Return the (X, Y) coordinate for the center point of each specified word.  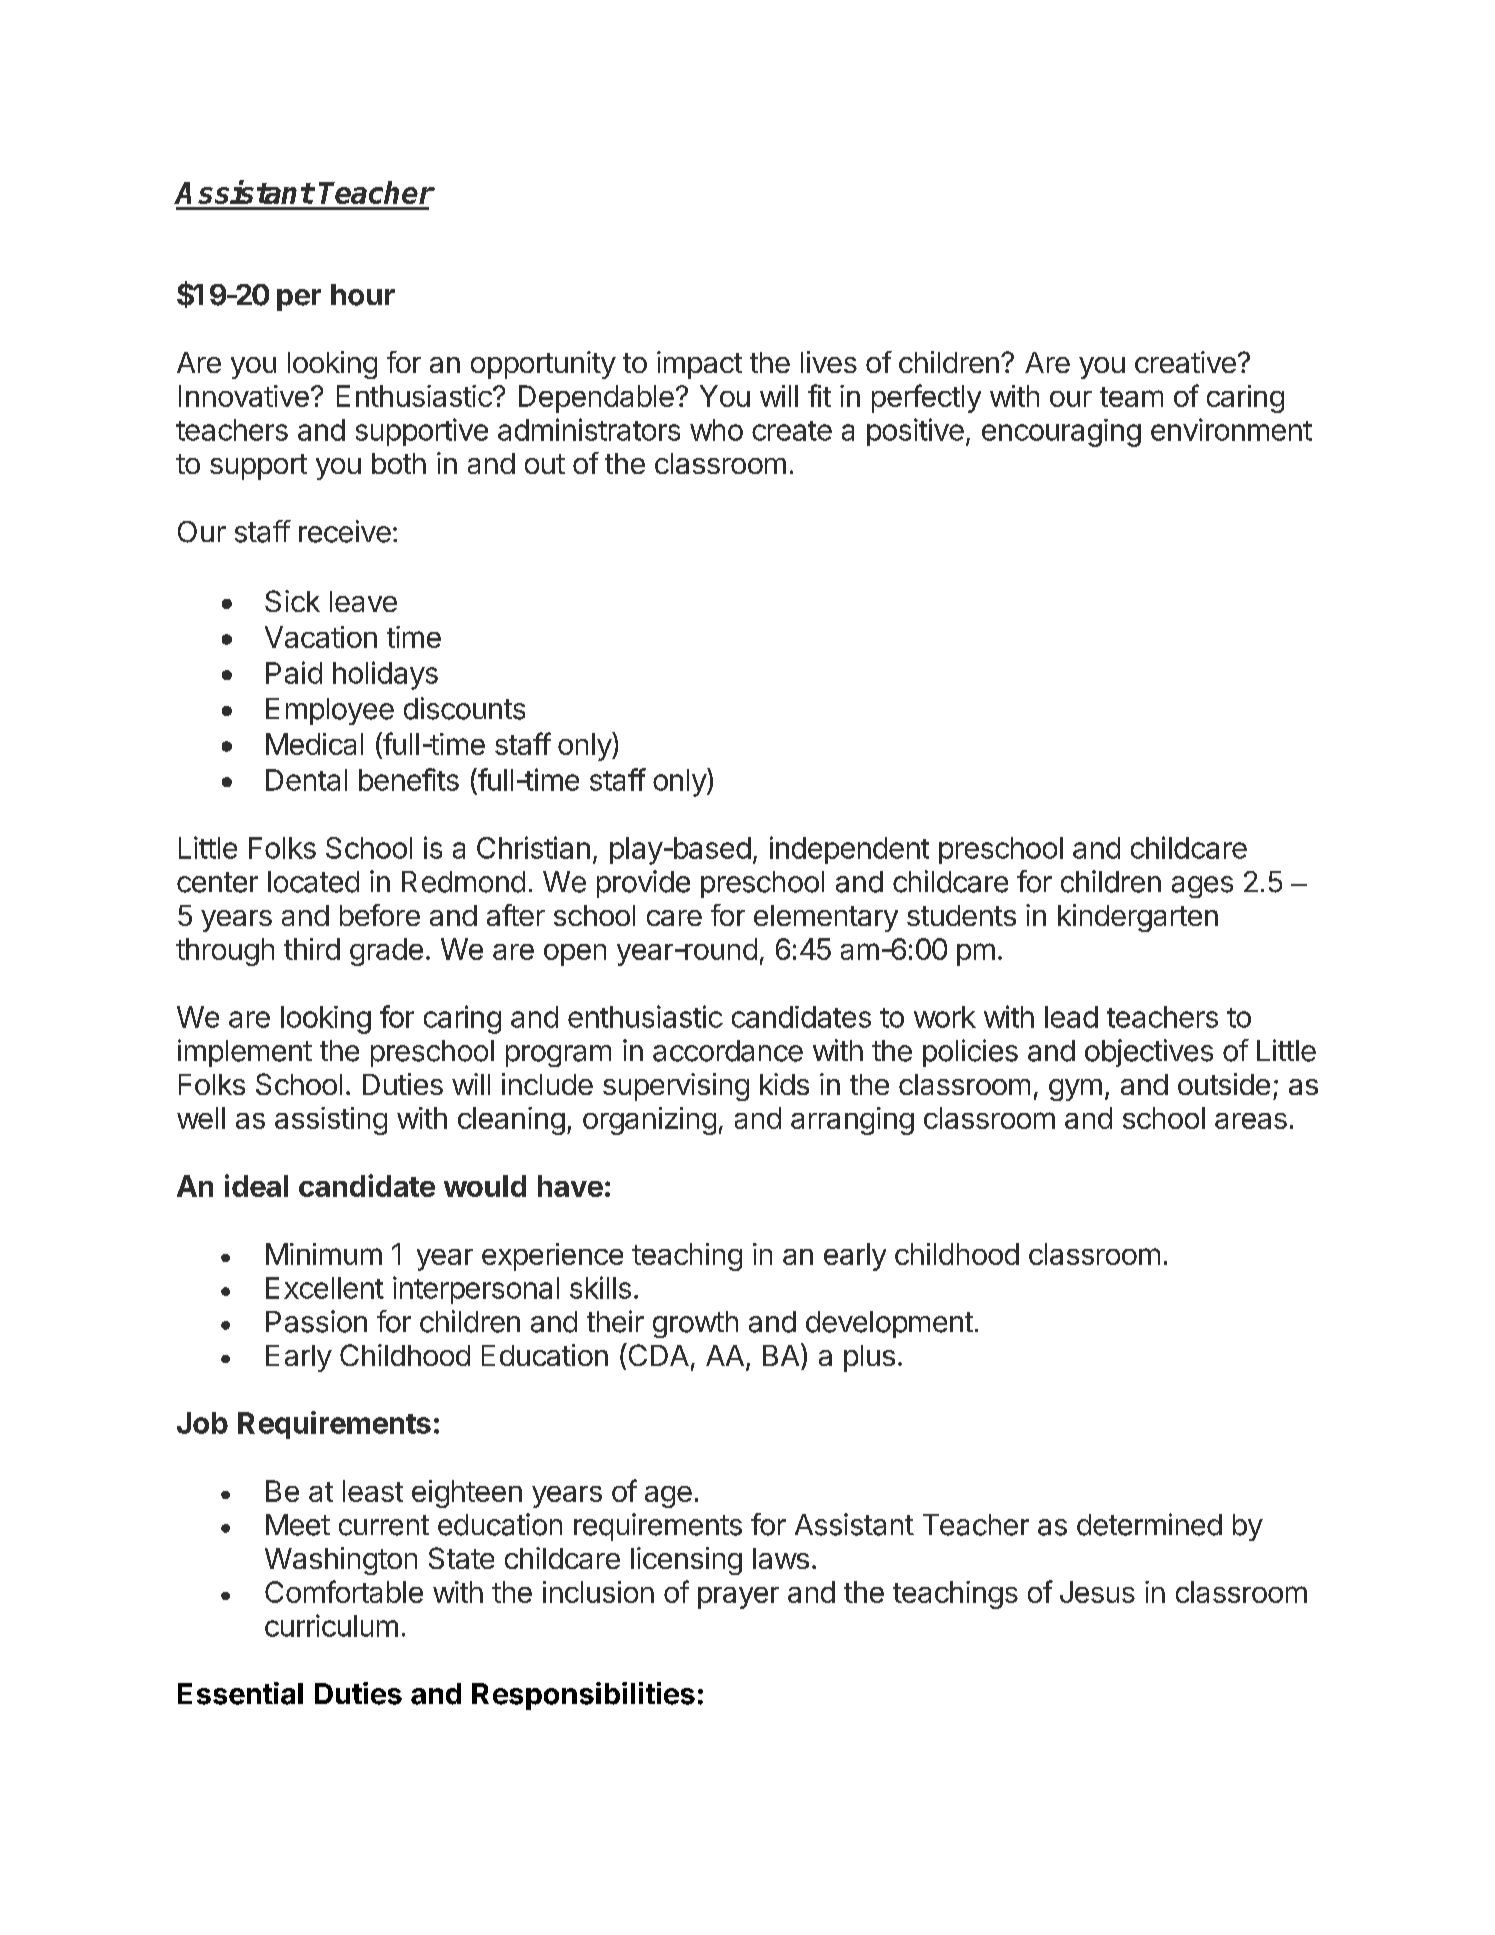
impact (699, 365)
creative (1185, 362)
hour (363, 295)
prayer (738, 1598)
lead (1071, 1017)
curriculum (331, 1625)
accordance (728, 1051)
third (312, 949)
